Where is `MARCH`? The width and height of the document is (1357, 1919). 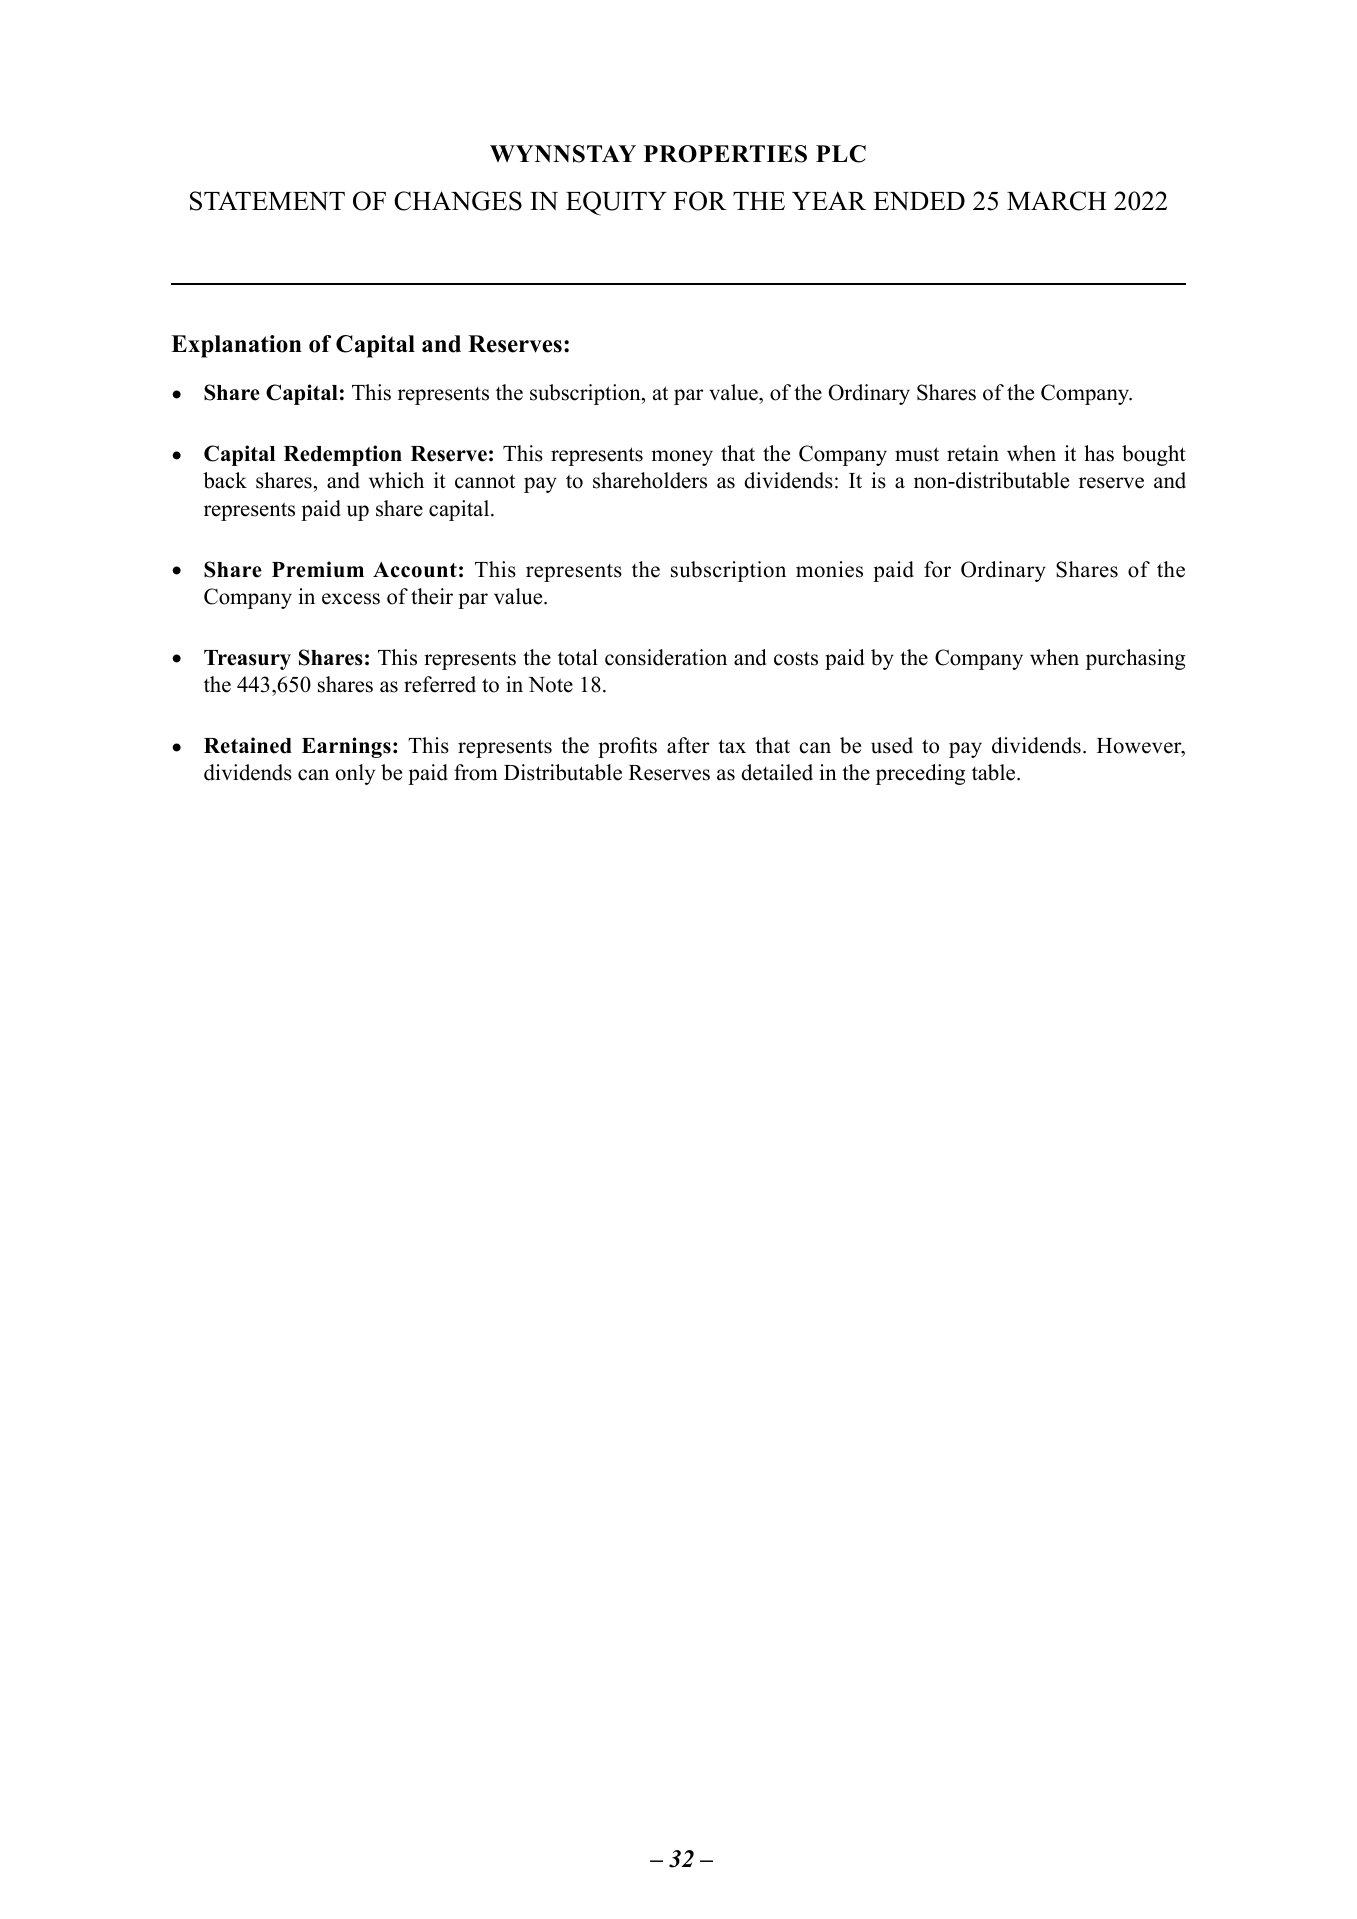 MARCH is located at coordinates (1057, 201).
